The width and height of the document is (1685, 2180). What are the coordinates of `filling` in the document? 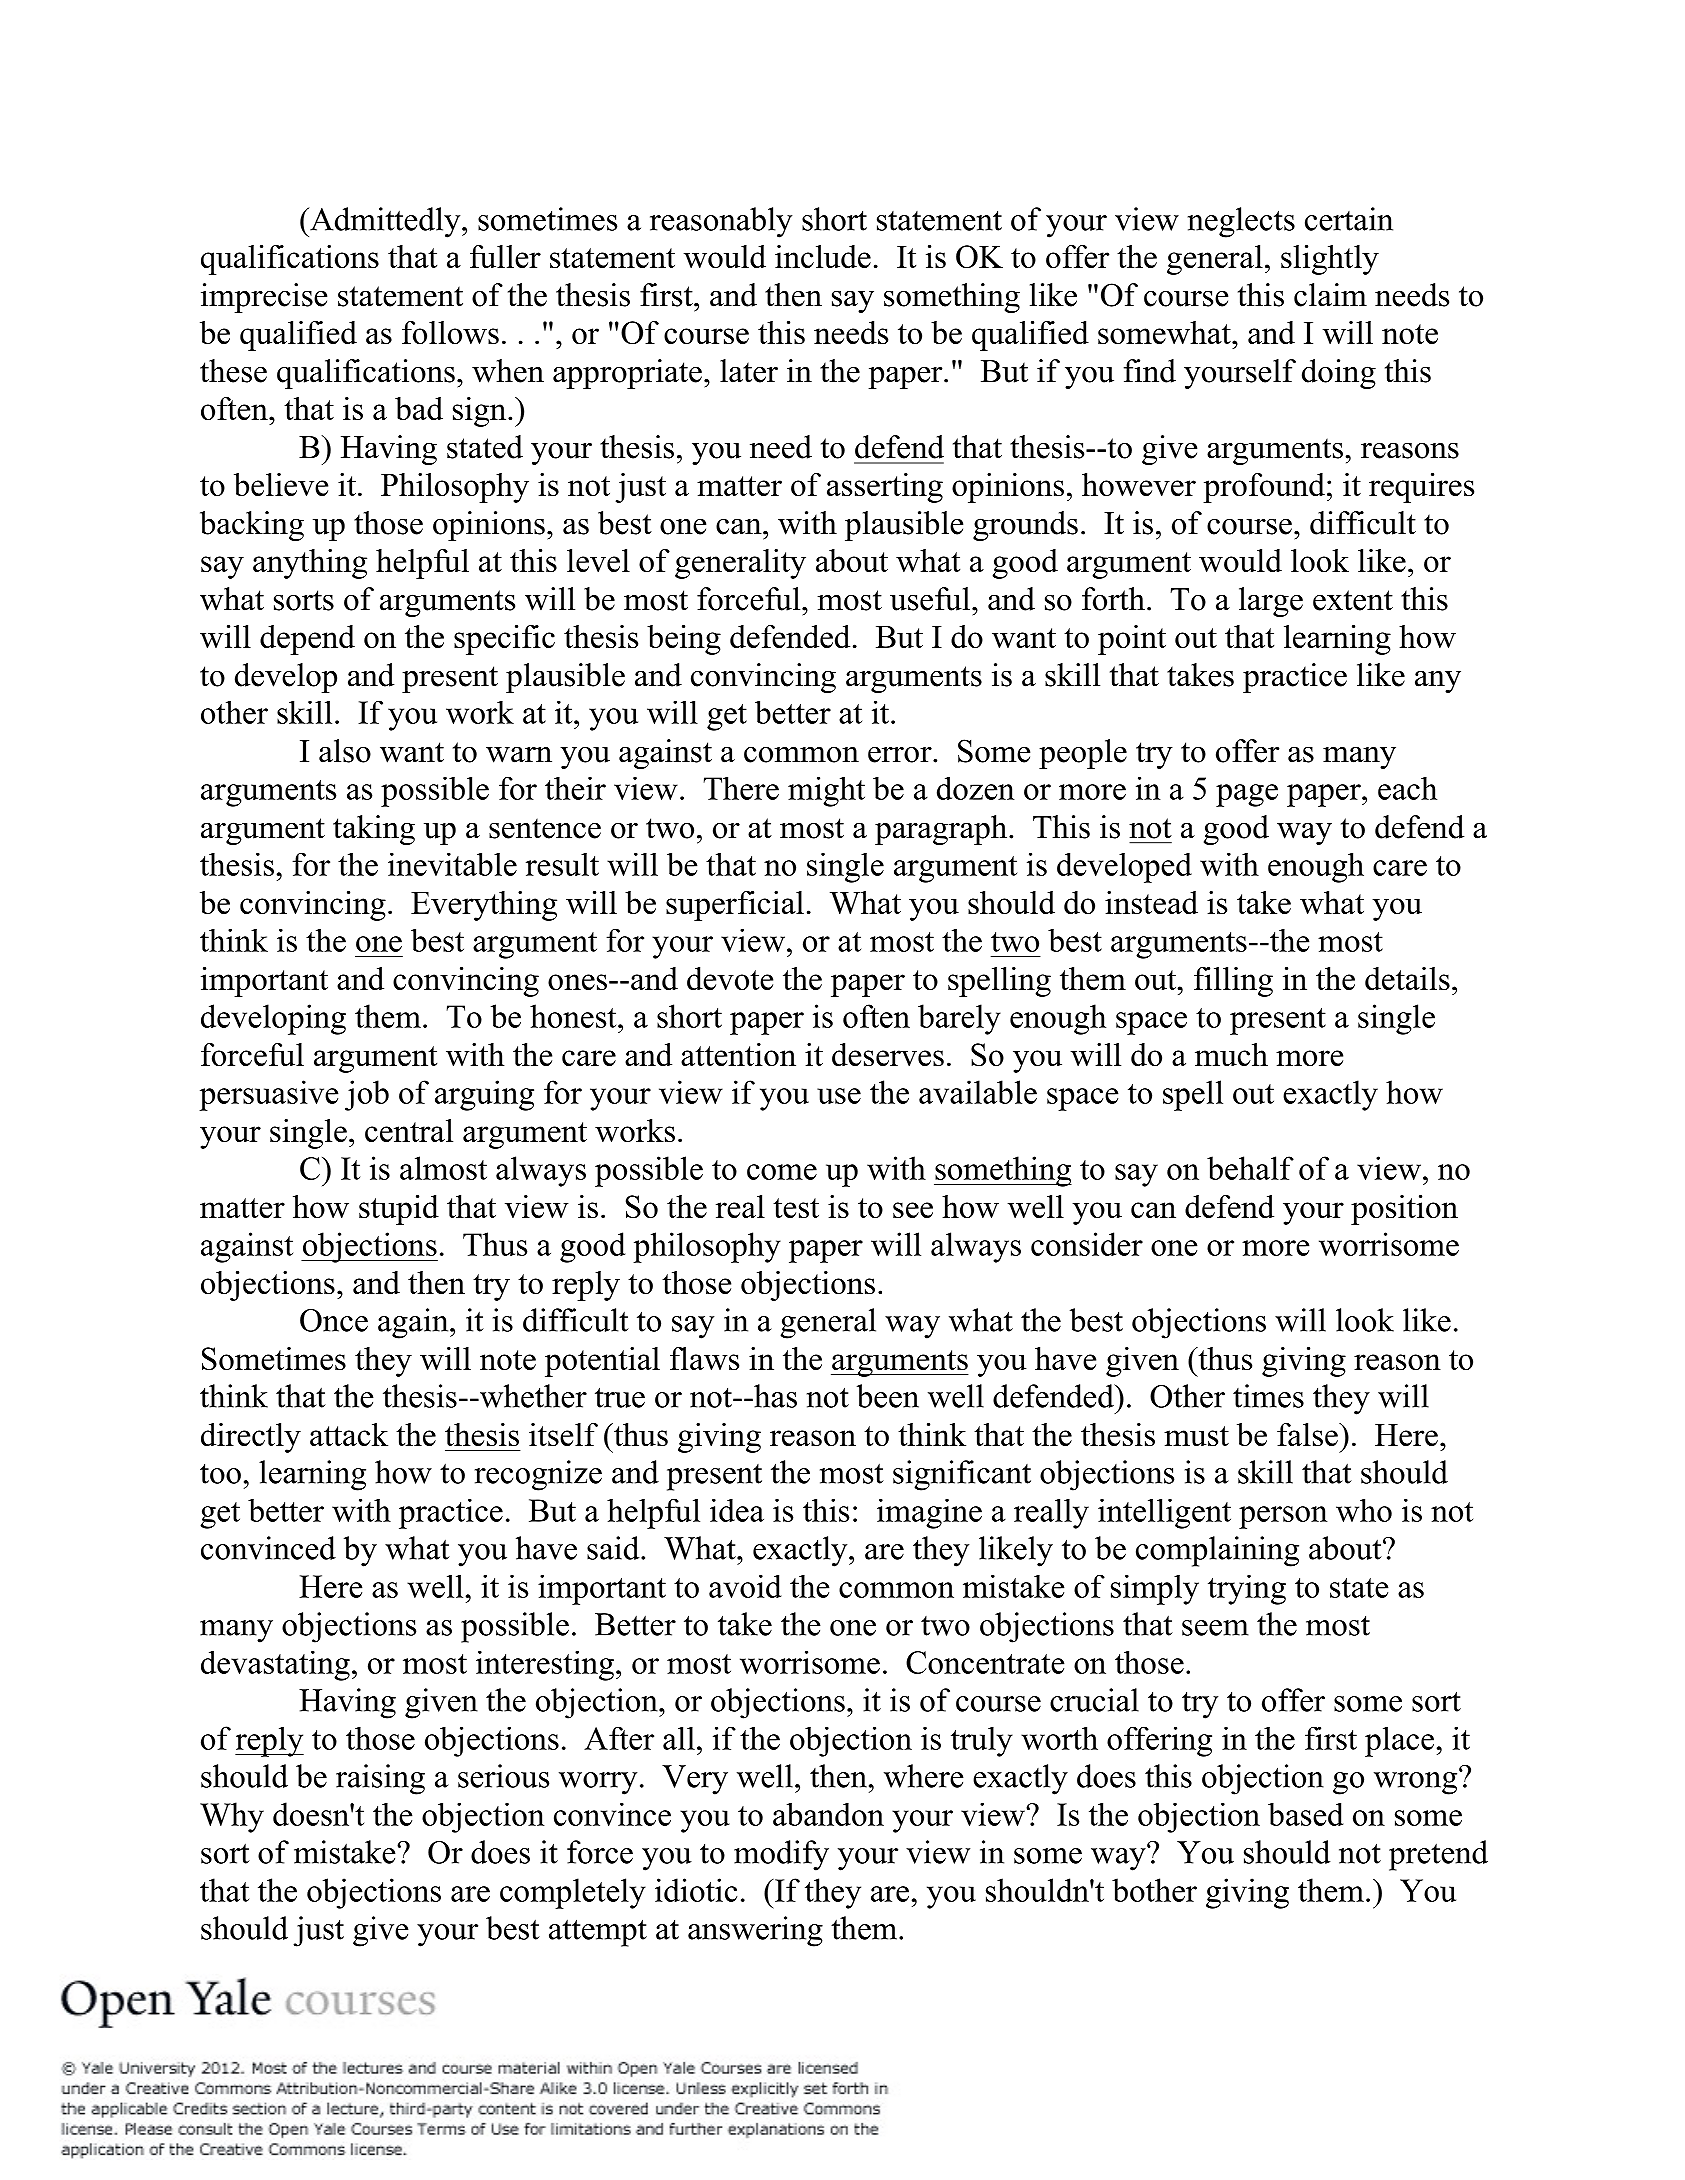 It's located at (1233, 982).
